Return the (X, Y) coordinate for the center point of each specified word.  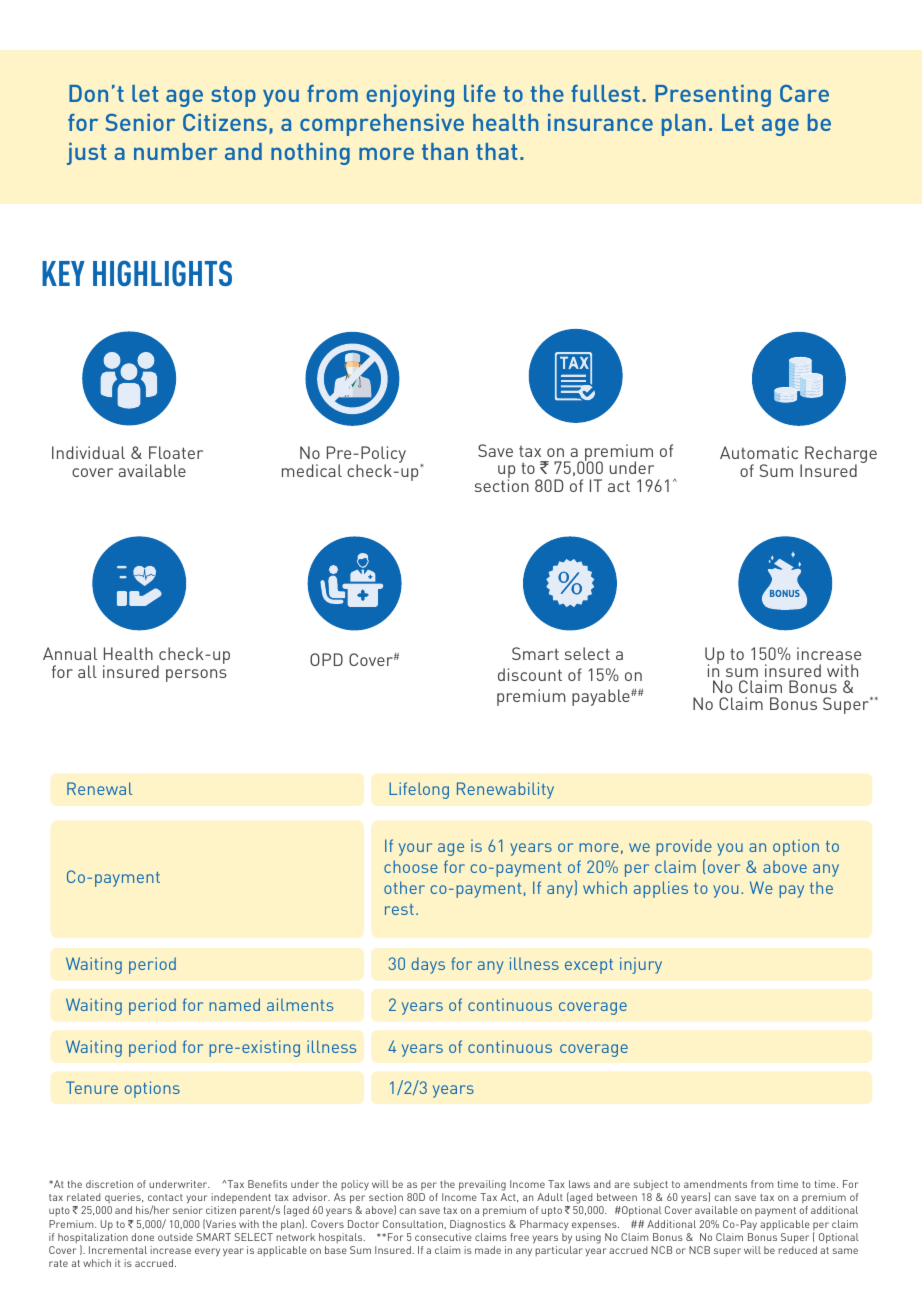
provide (684, 847)
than (445, 151)
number (176, 151)
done (142, 1237)
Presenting (713, 96)
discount (530, 674)
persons (196, 675)
